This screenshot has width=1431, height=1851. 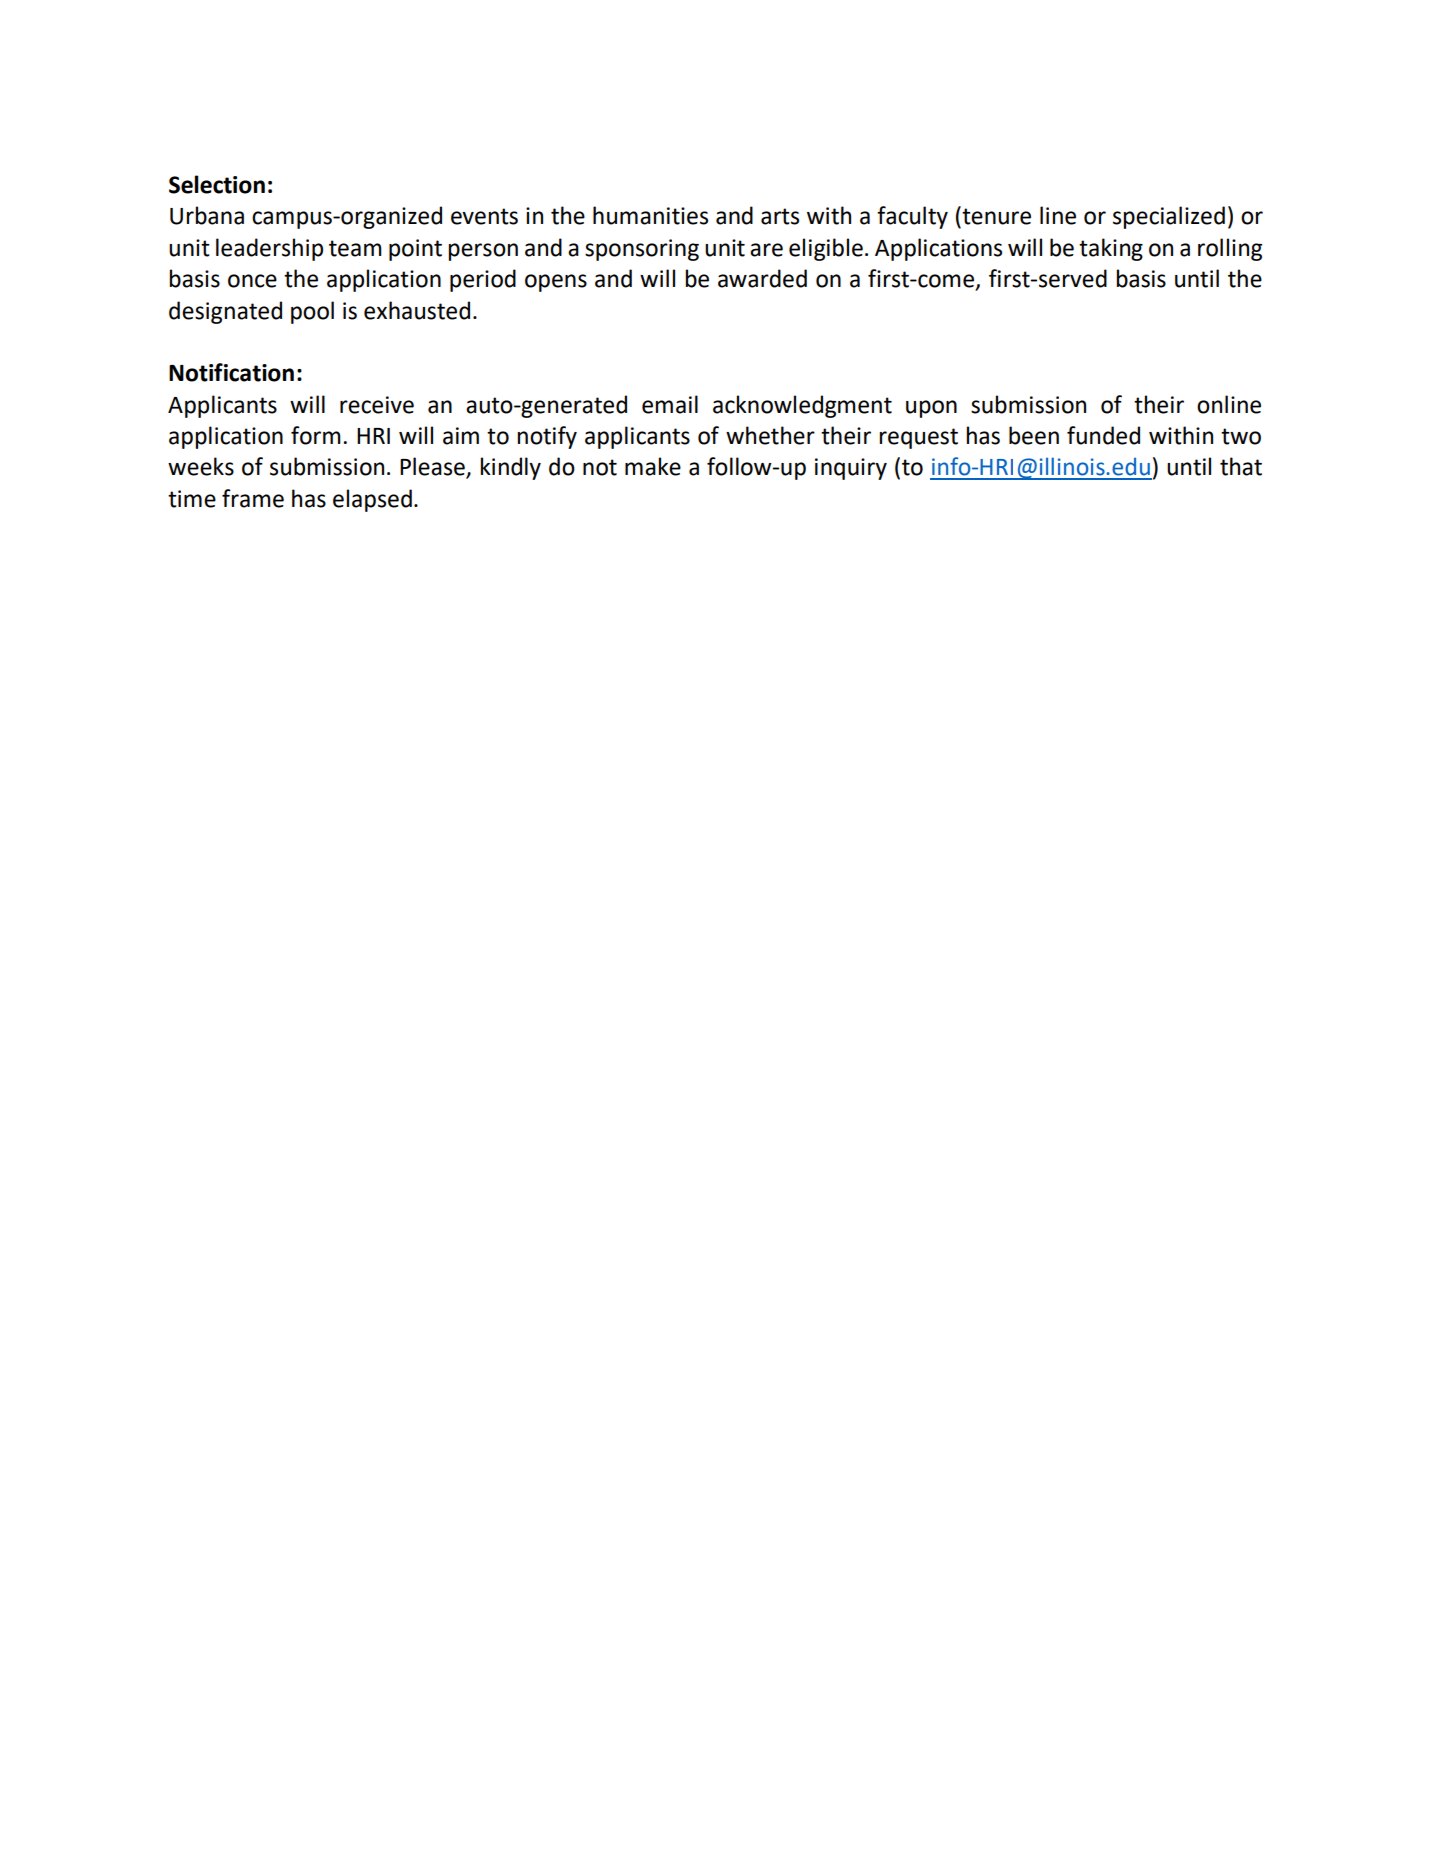 I want to click on specialized, so click(x=1169, y=217).
